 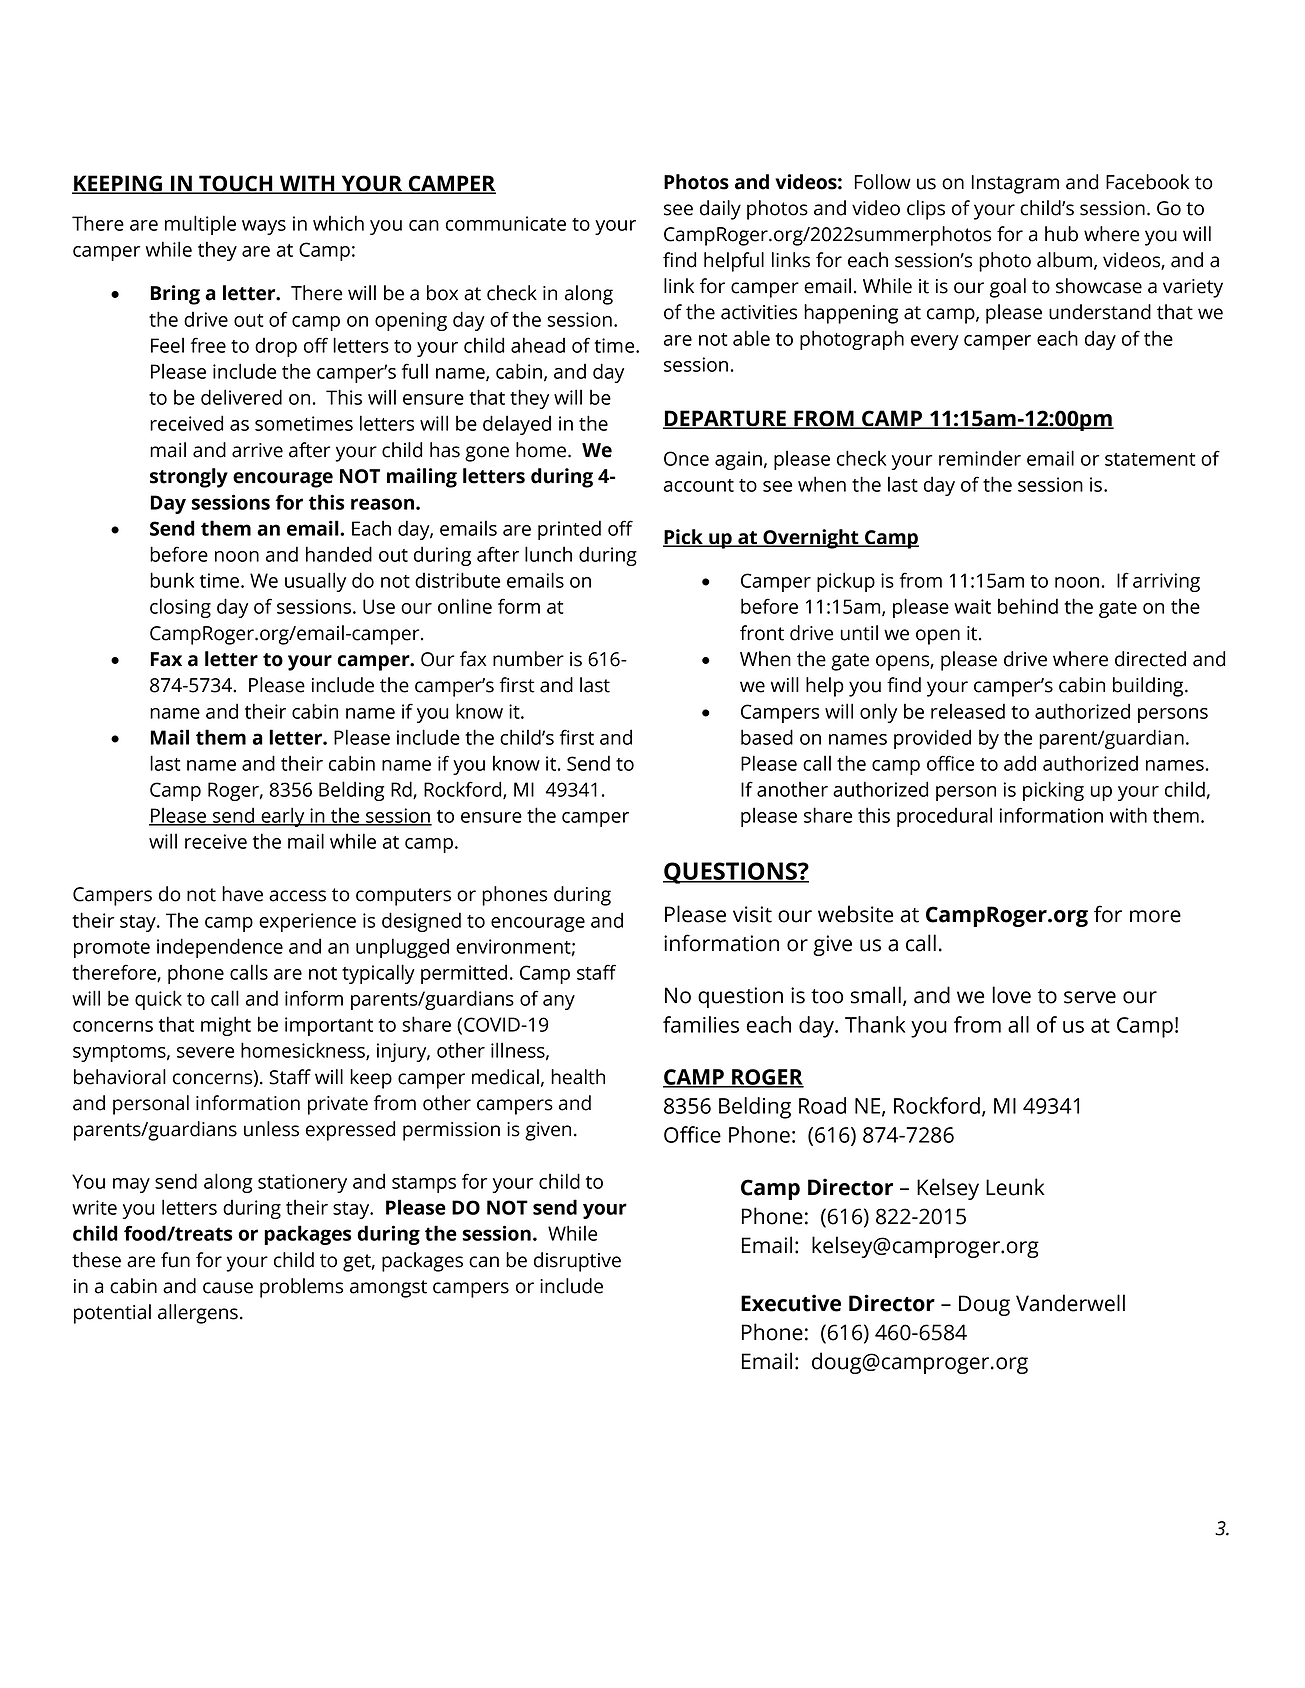 What do you see at coordinates (791, 1303) in the screenshot?
I see `Executive` at bounding box center [791, 1303].
